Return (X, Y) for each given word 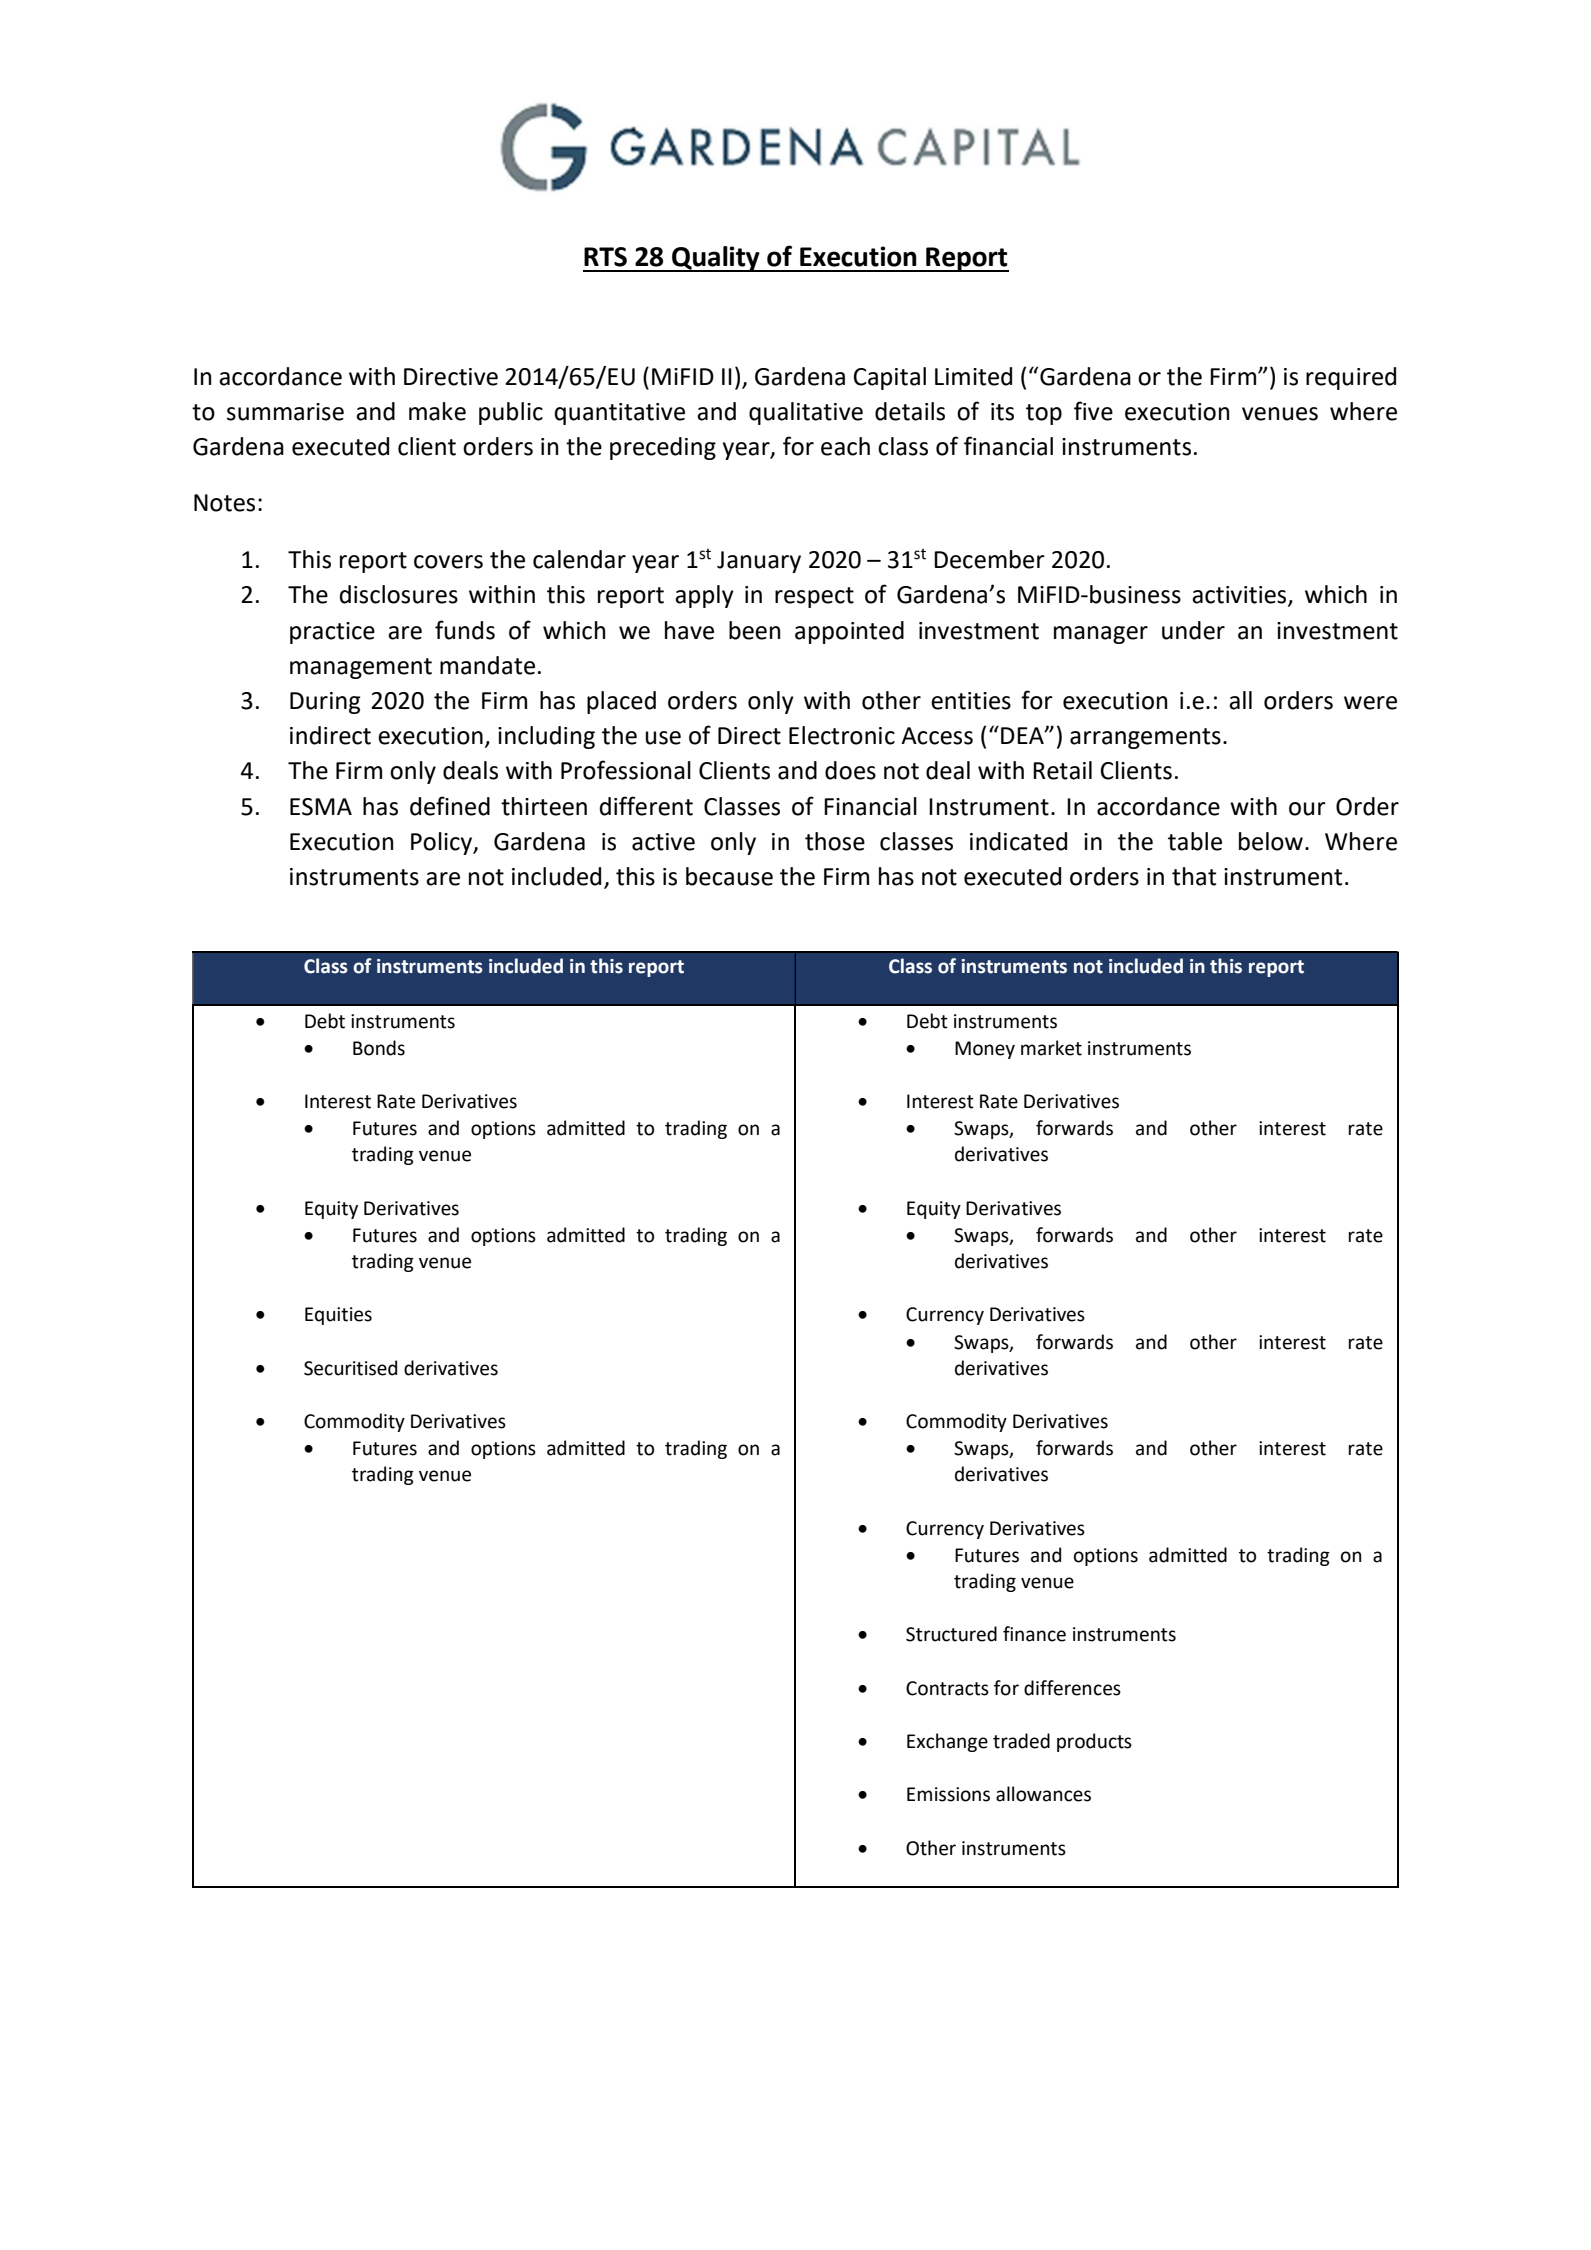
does (850, 770)
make (437, 411)
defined (450, 806)
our (1307, 809)
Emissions (948, 1794)
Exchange (947, 1742)
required (1351, 378)
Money (985, 1050)
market (1051, 1048)
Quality (716, 259)
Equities (338, 1316)
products (1094, 1742)
